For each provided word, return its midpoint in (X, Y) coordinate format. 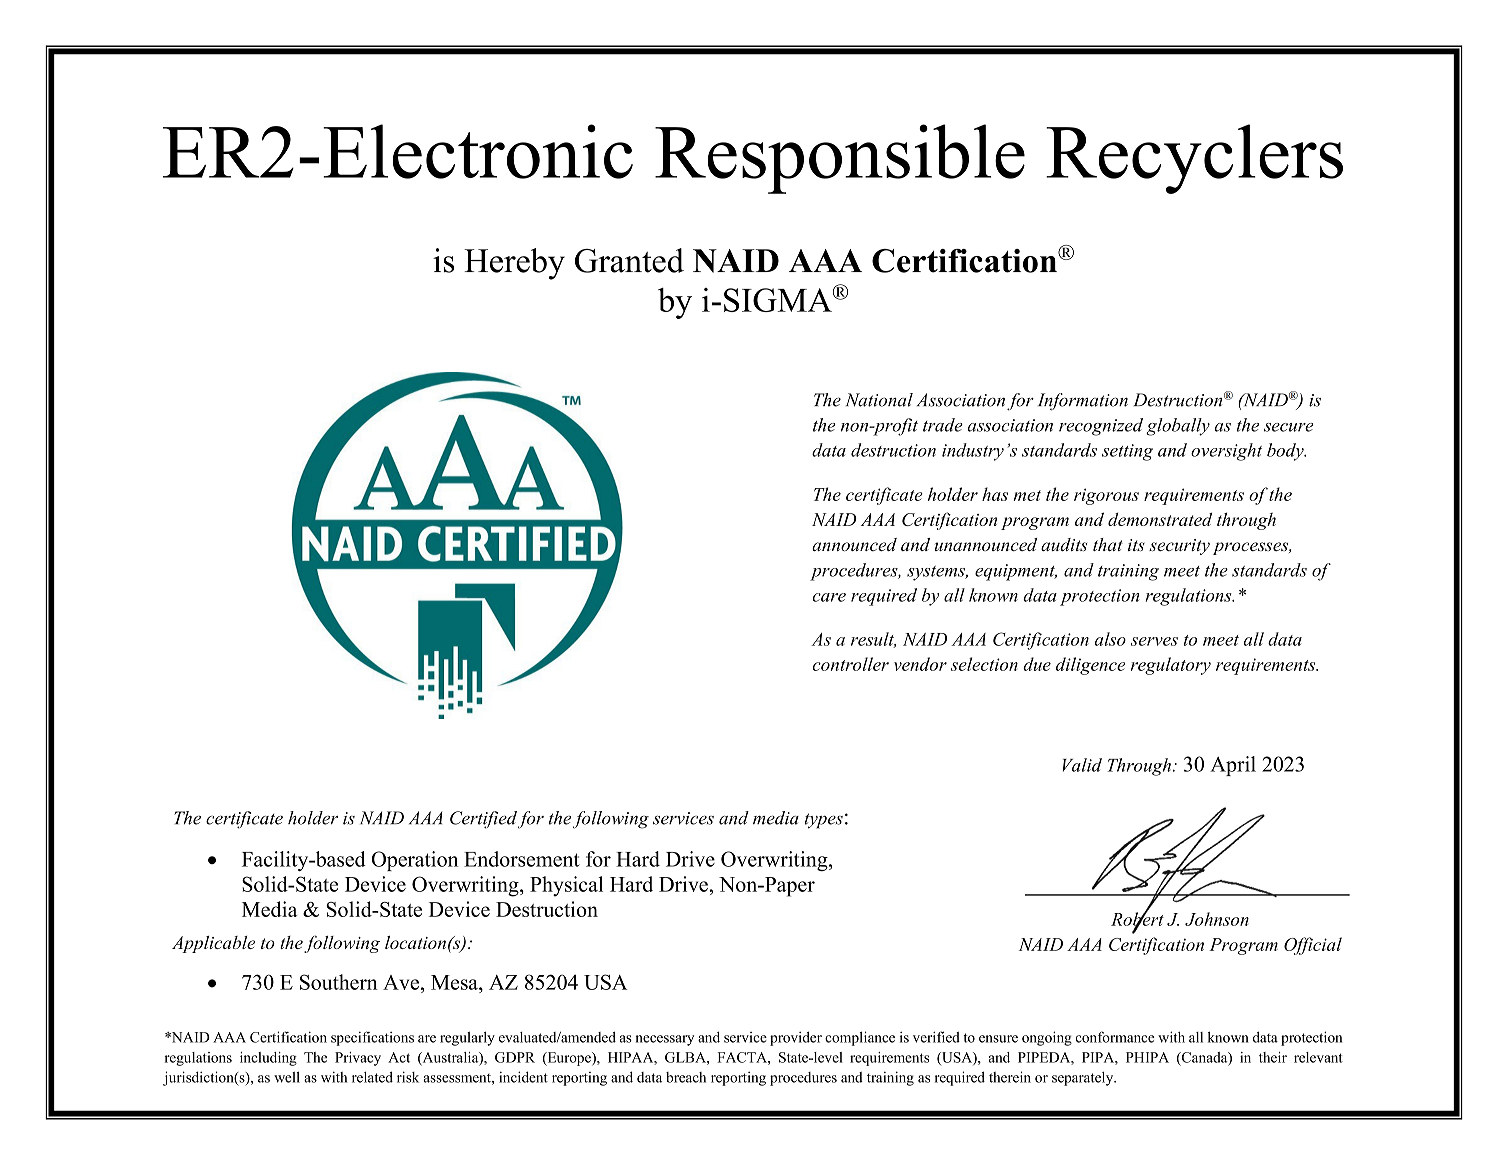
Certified (483, 820)
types (824, 821)
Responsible (840, 159)
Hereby (514, 264)
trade (943, 425)
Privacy (358, 1059)
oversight (1226, 452)
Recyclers (1194, 159)
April (1233, 766)
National (879, 400)
